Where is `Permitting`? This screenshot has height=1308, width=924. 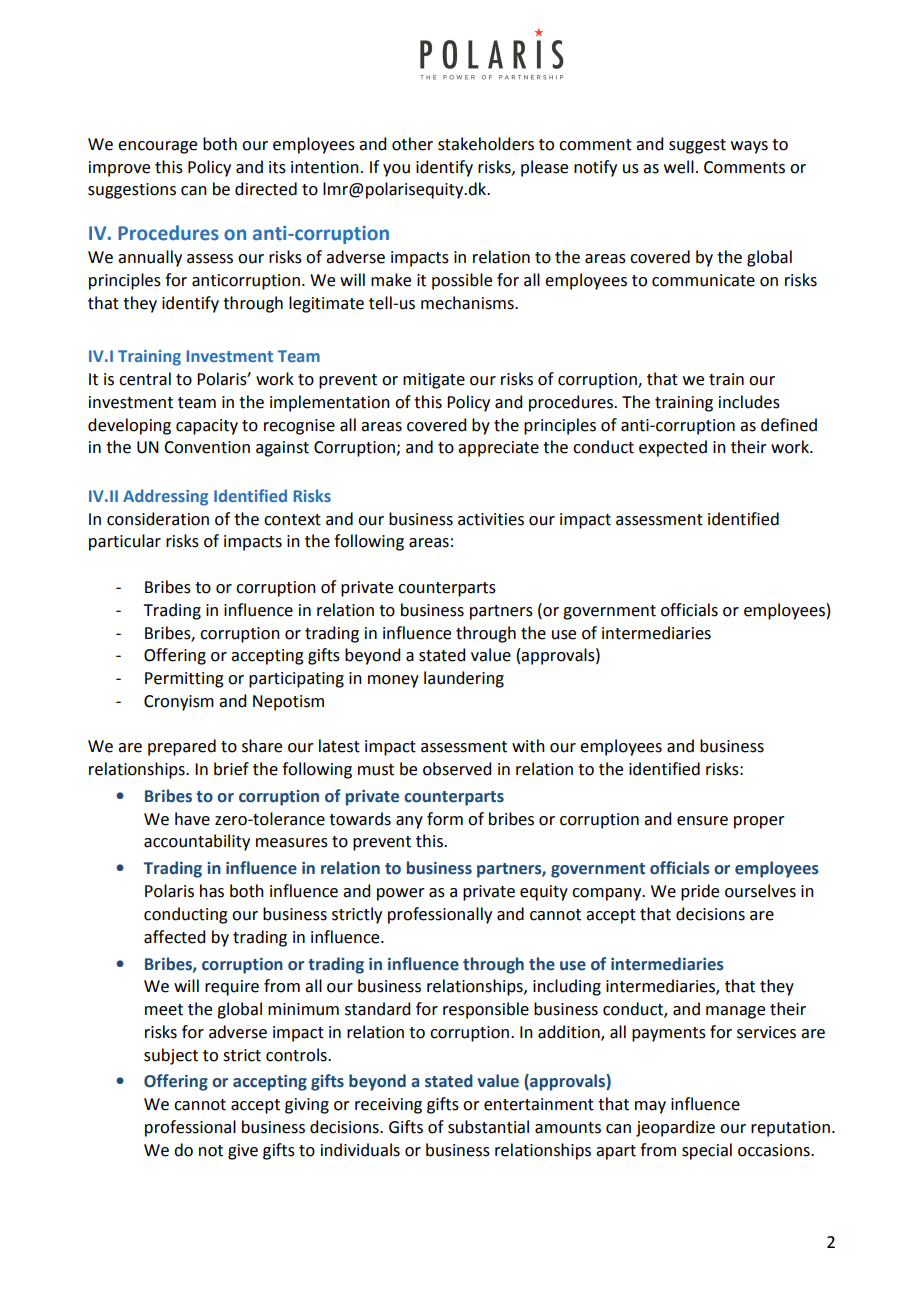 Permitting is located at coordinates (184, 680).
